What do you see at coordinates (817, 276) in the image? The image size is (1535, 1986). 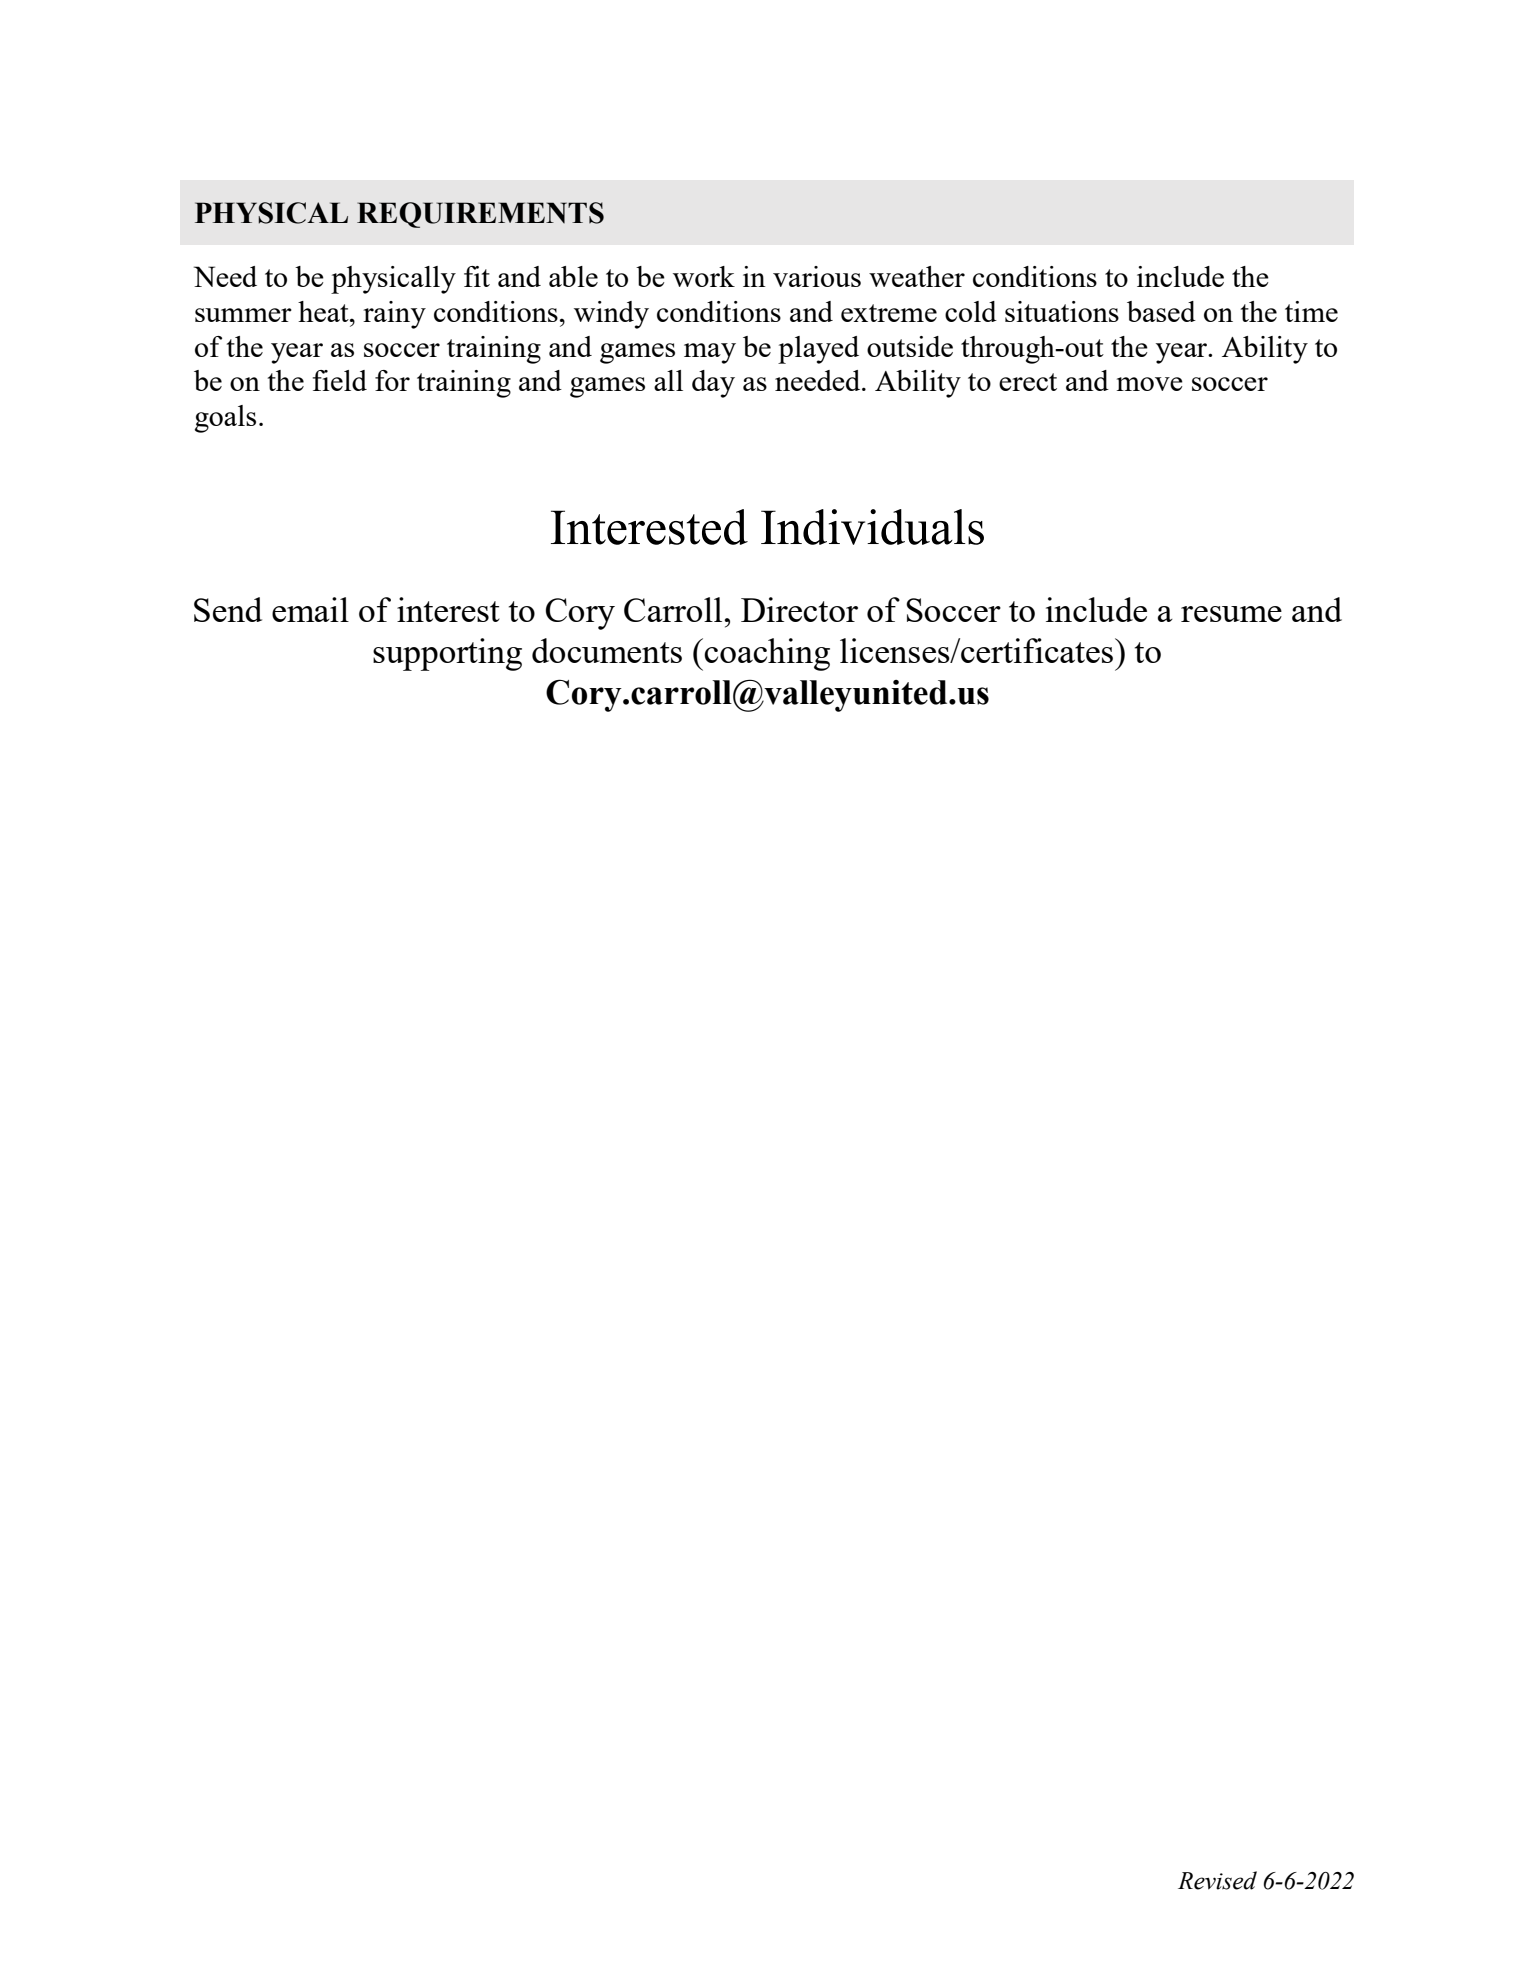 I see `various` at bounding box center [817, 276].
